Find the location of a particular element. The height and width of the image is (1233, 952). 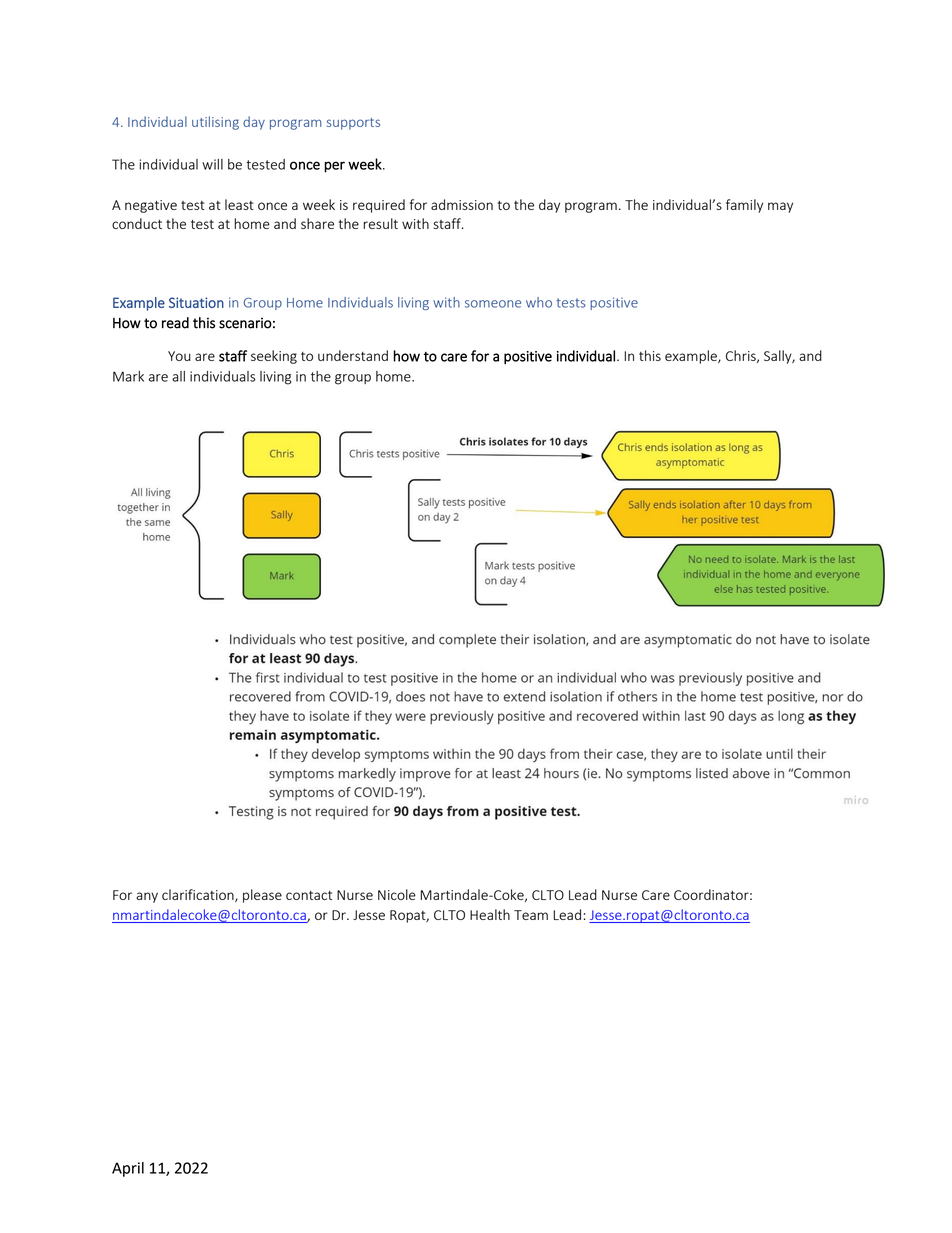

Team is located at coordinates (531, 915).
